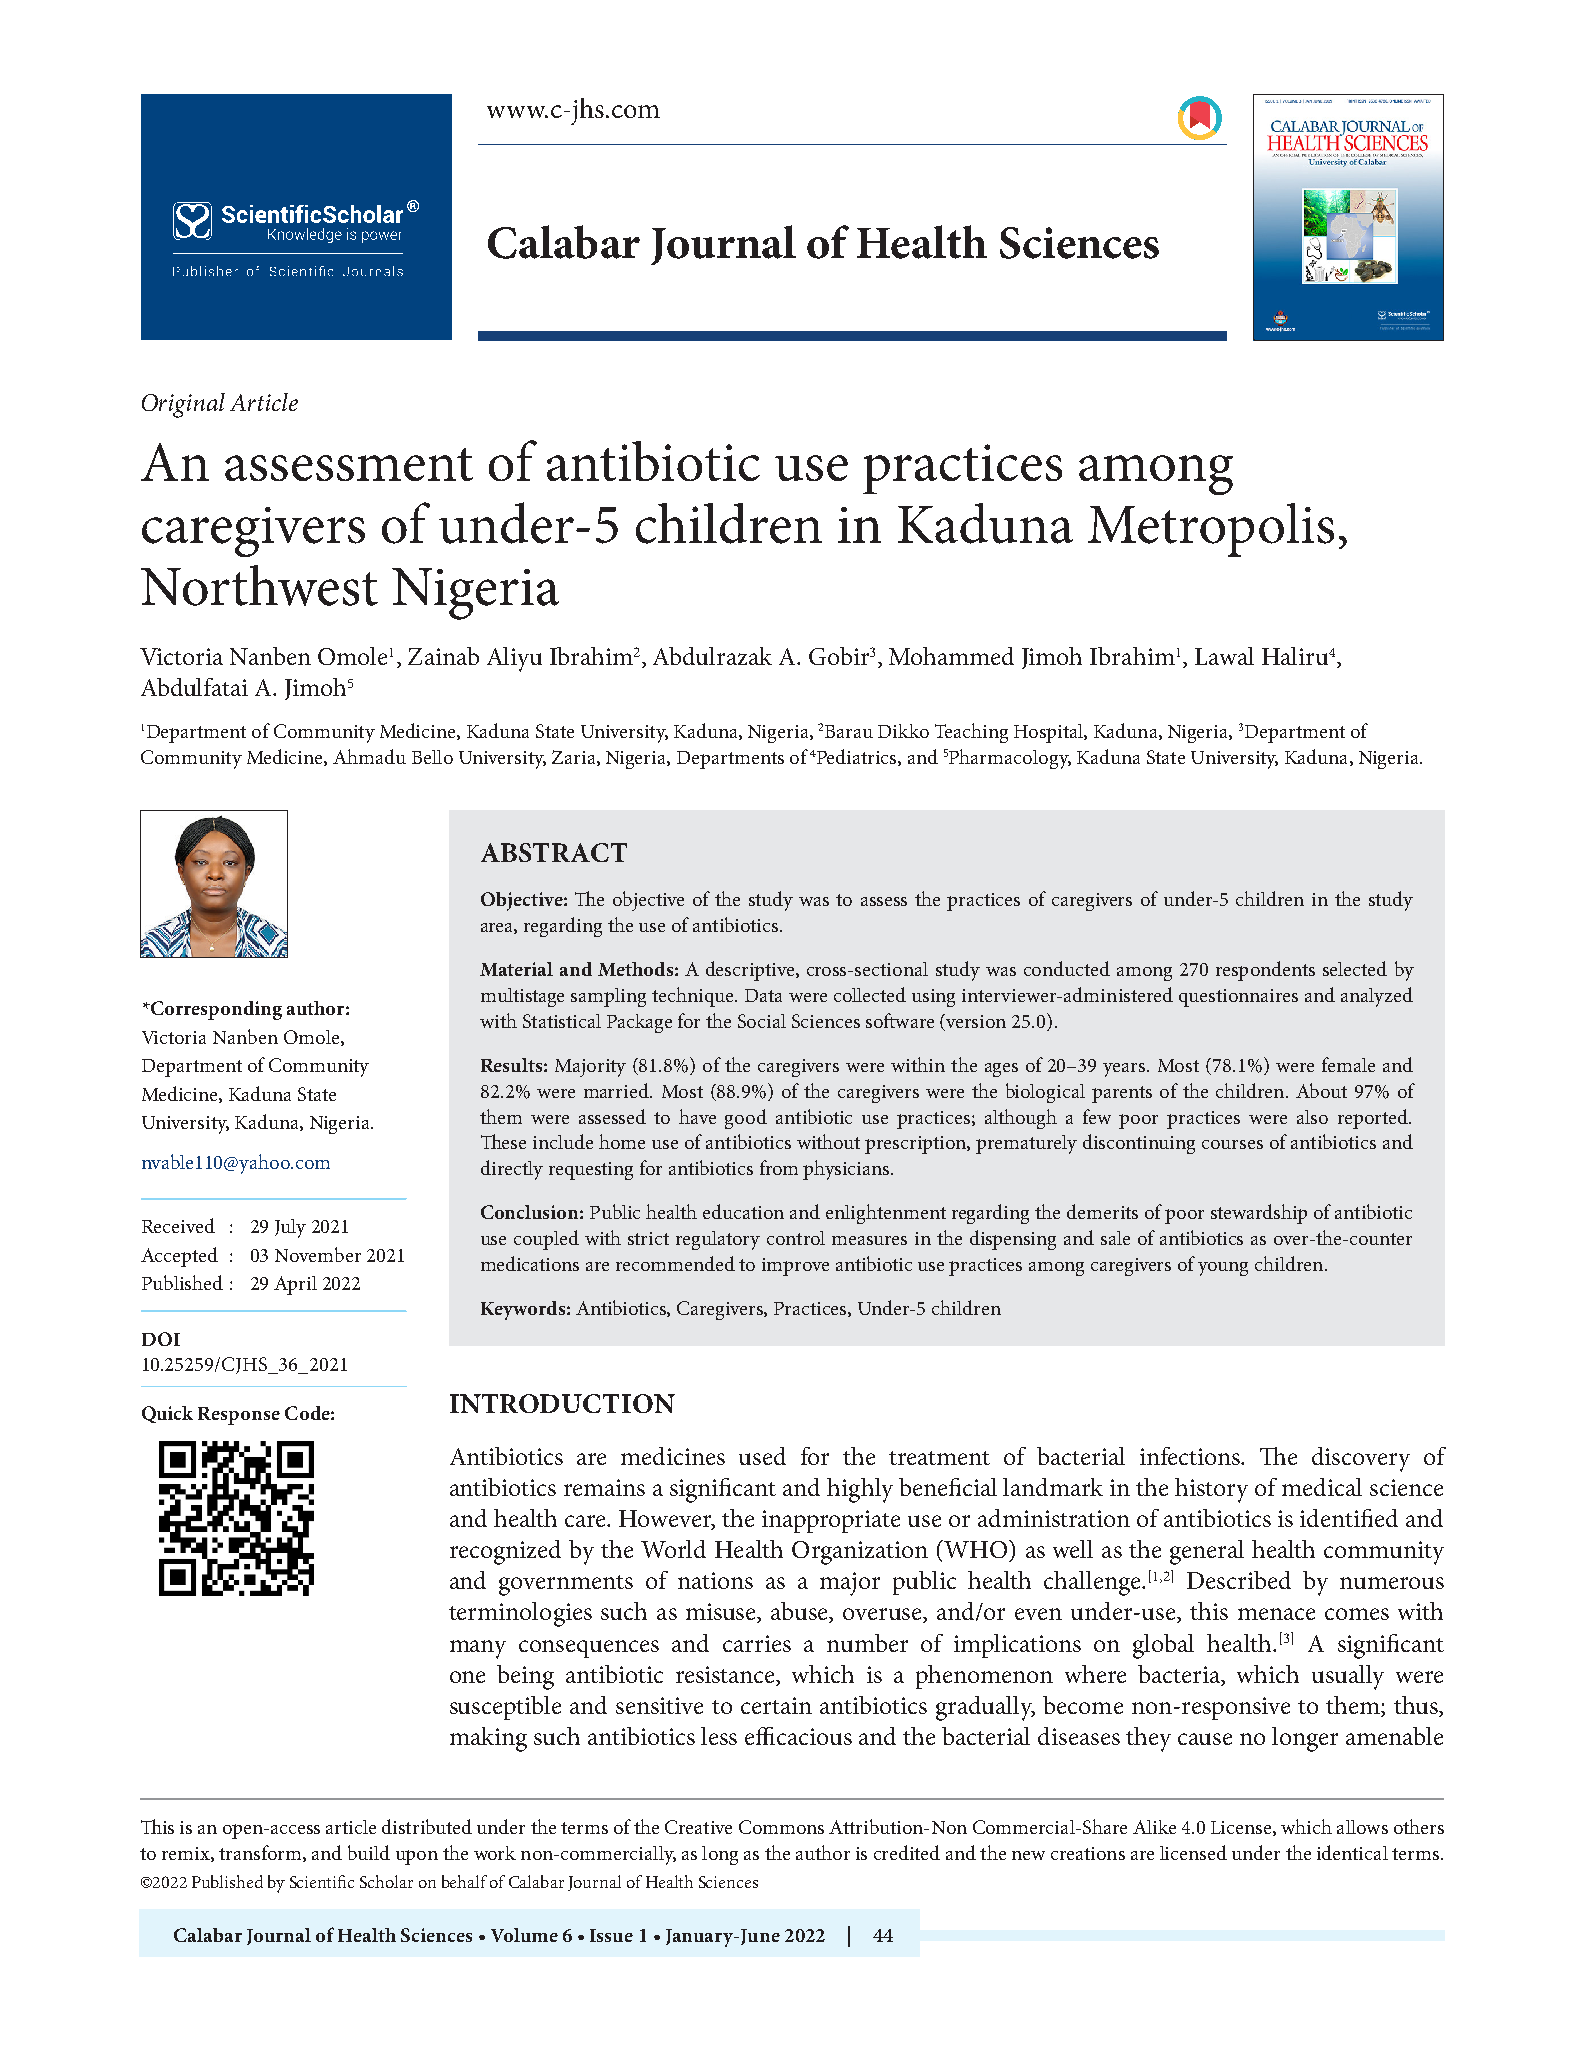 Image resolution: width=1584 pixels, height=2050 pixels. What do you see at coordinates (322, 1881) in the page?
I see `Scientific` at bounding box center [322, 1881].
